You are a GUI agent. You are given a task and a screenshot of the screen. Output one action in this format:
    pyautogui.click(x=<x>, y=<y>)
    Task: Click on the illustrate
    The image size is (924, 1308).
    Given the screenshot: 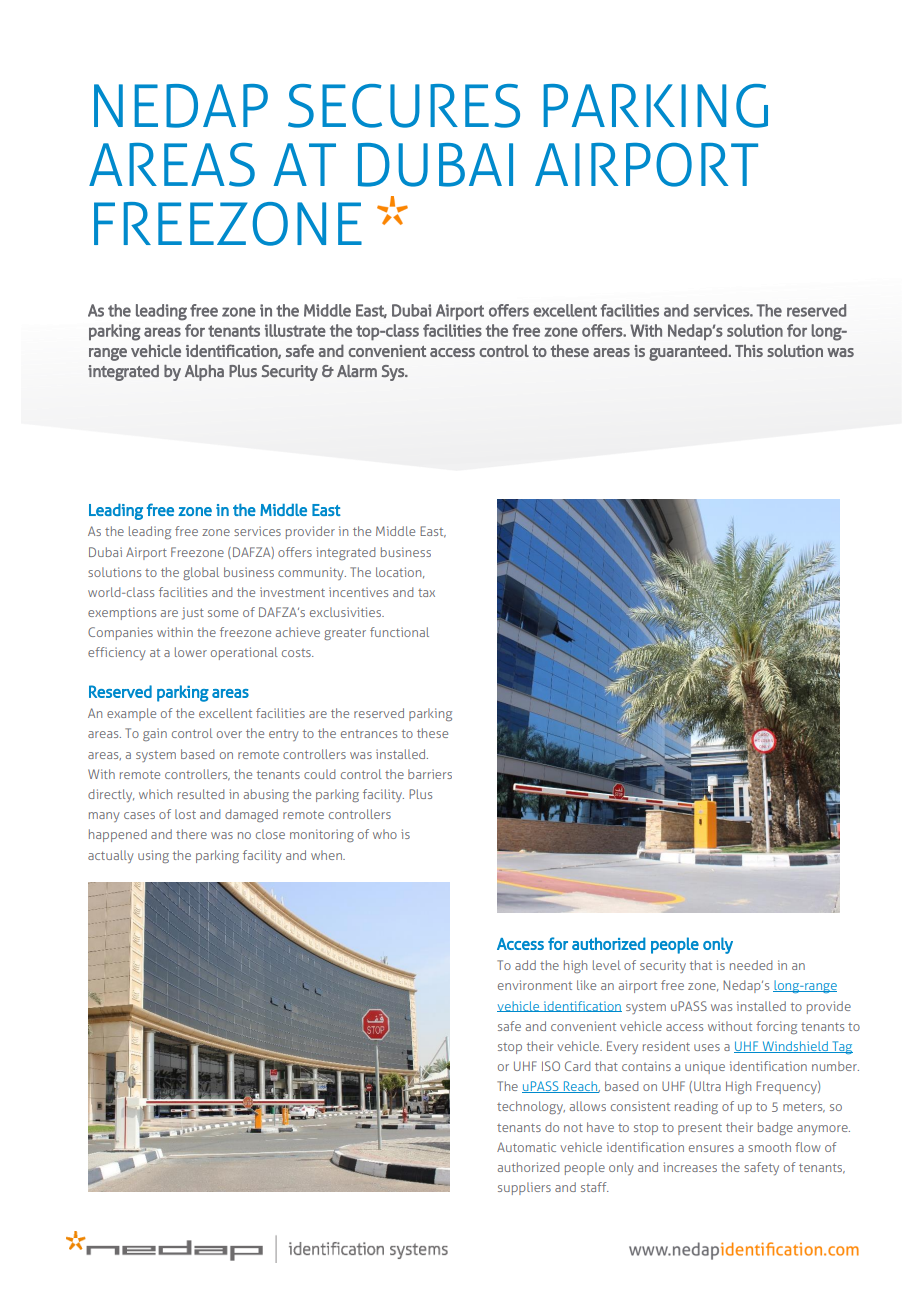 What is the action you would take?
    pyautogui.click(x=295, y=330)
